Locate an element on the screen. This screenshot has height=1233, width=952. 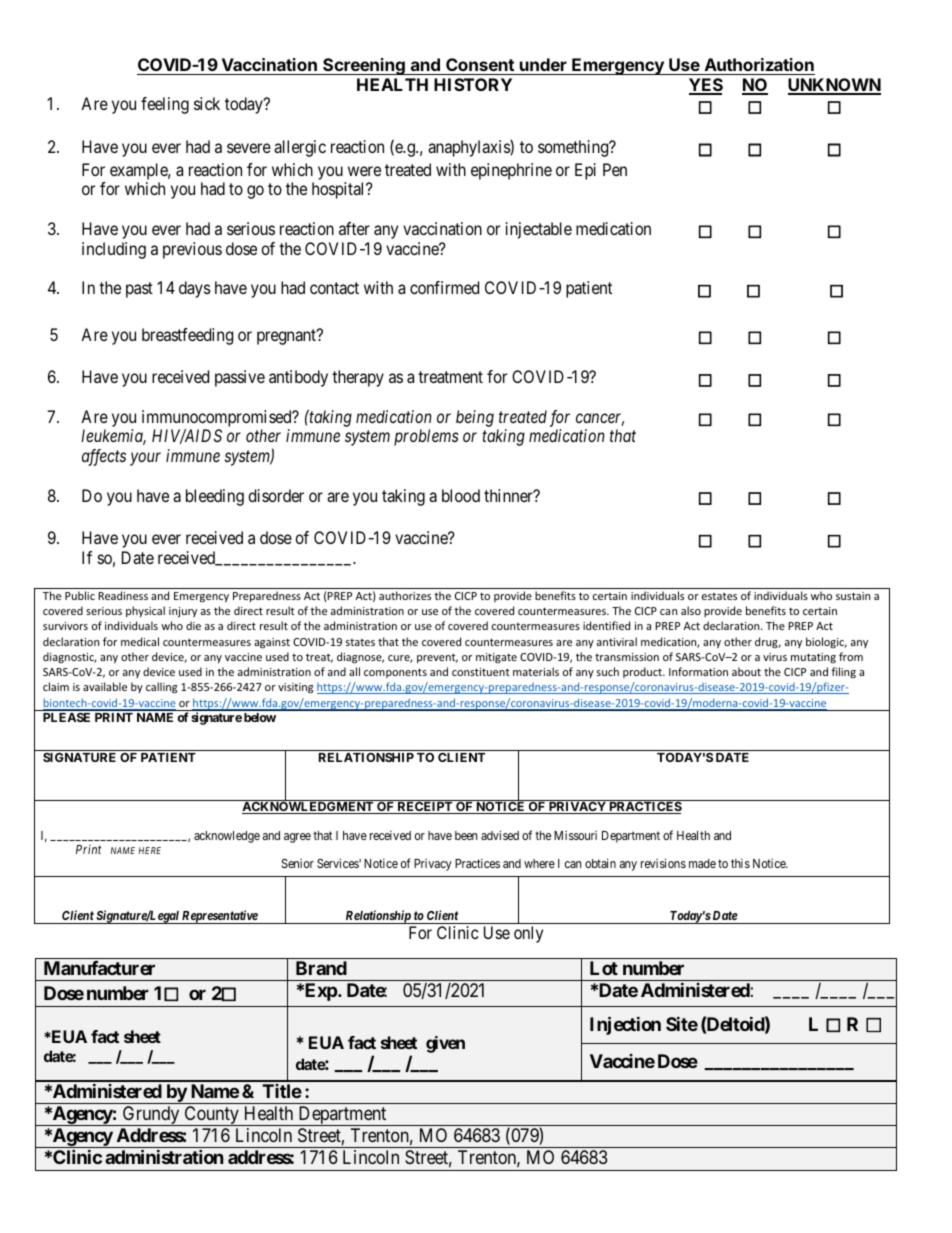
Title is located at coordinates (282, 1091).
